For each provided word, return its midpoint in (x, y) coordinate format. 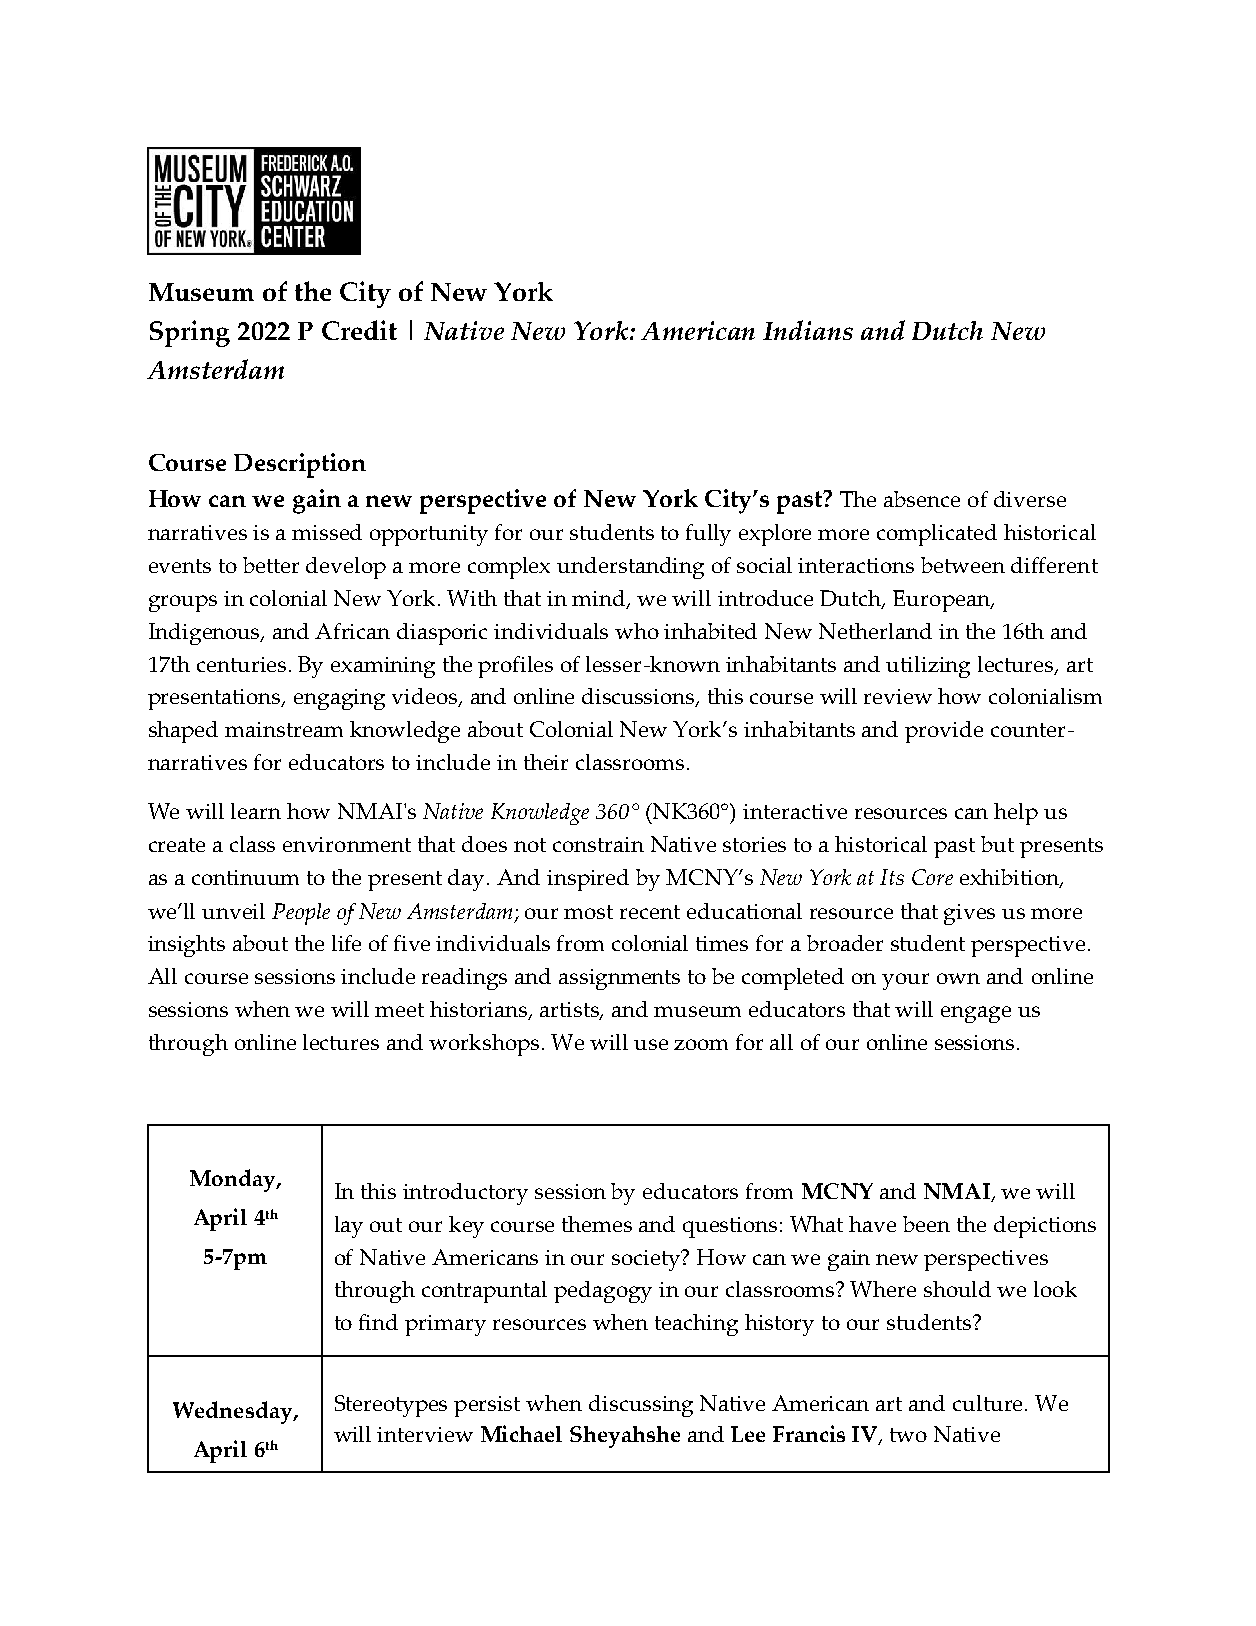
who (637, 631)
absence (922, 499)
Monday (234, 1180)
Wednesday (234, 1412)
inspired (588, 880)
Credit (359, 330)
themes (597, 1224)
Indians (808, 330)
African (352, 631)
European (942, 601)
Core (932, 877)
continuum (245, 877)
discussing (641, 1406)
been (926, 1224)
